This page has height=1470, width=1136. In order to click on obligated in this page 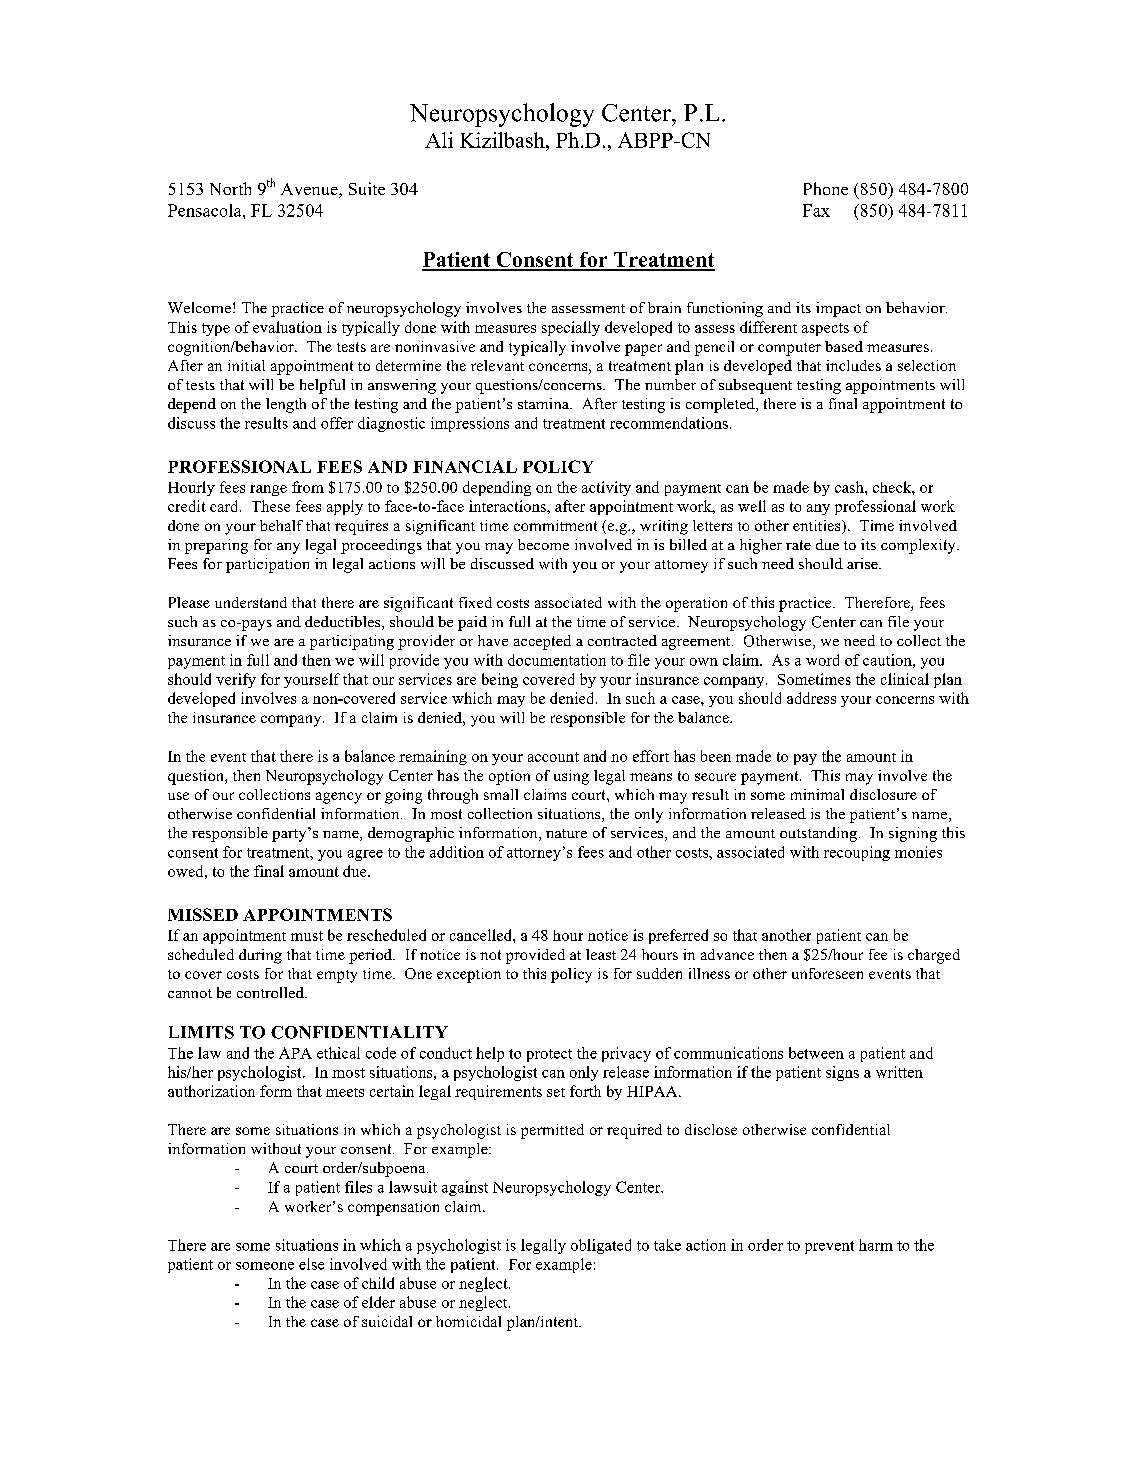, I will do `click(601, 1246)`.
